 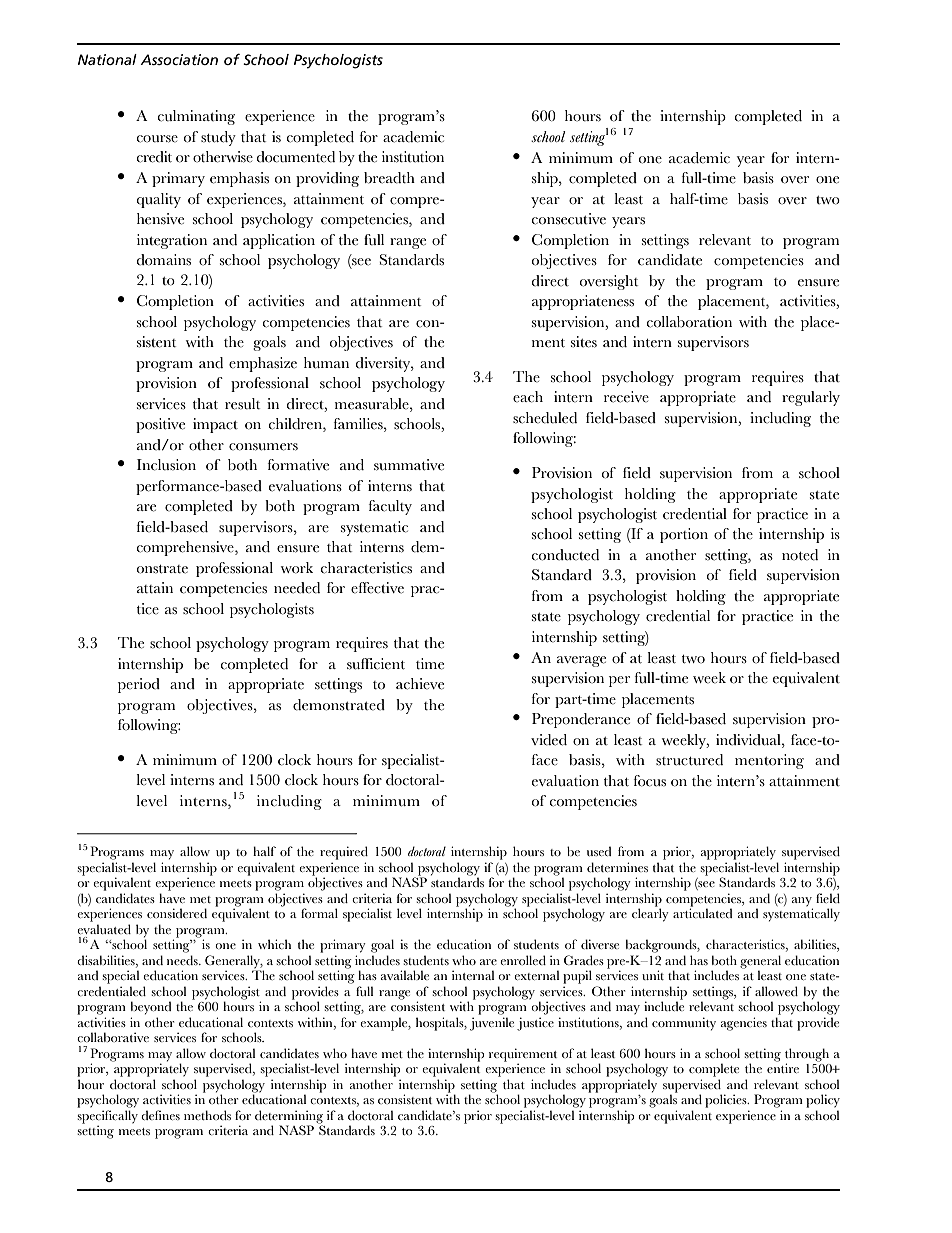 What do you see at coordinates (389, 178) in the document?
I see `breadth` at bounding box center [389, 178].
